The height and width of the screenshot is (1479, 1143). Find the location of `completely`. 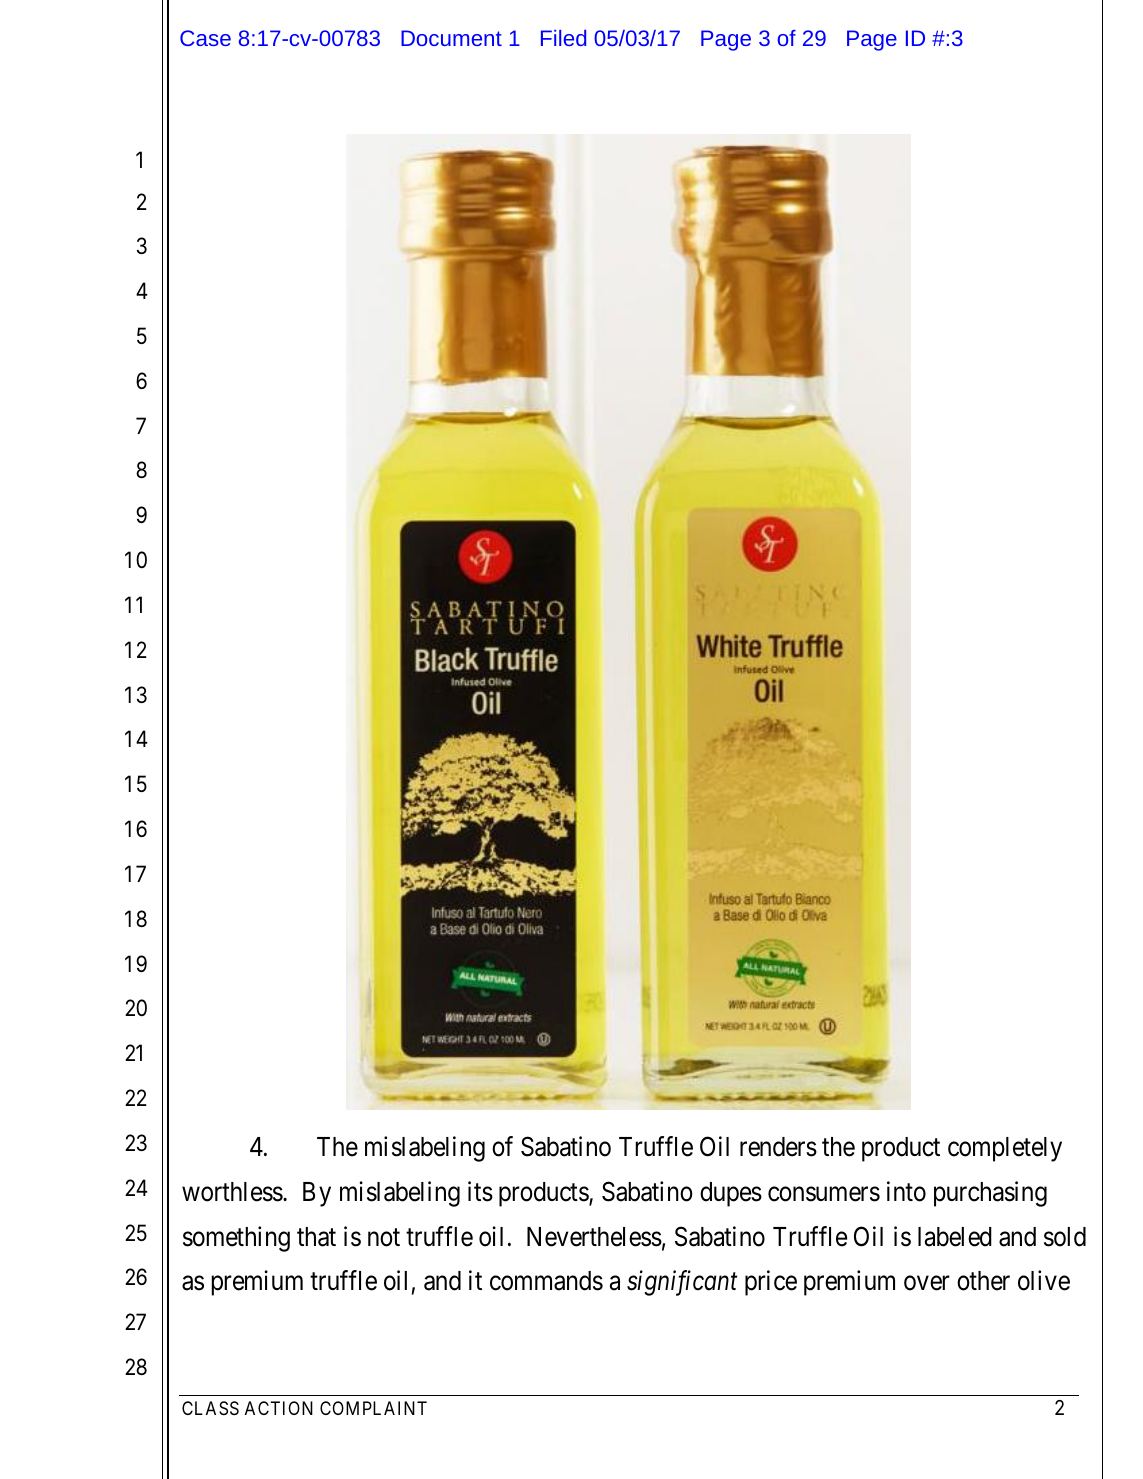

completely is located at coordinates (1005, 1149).
